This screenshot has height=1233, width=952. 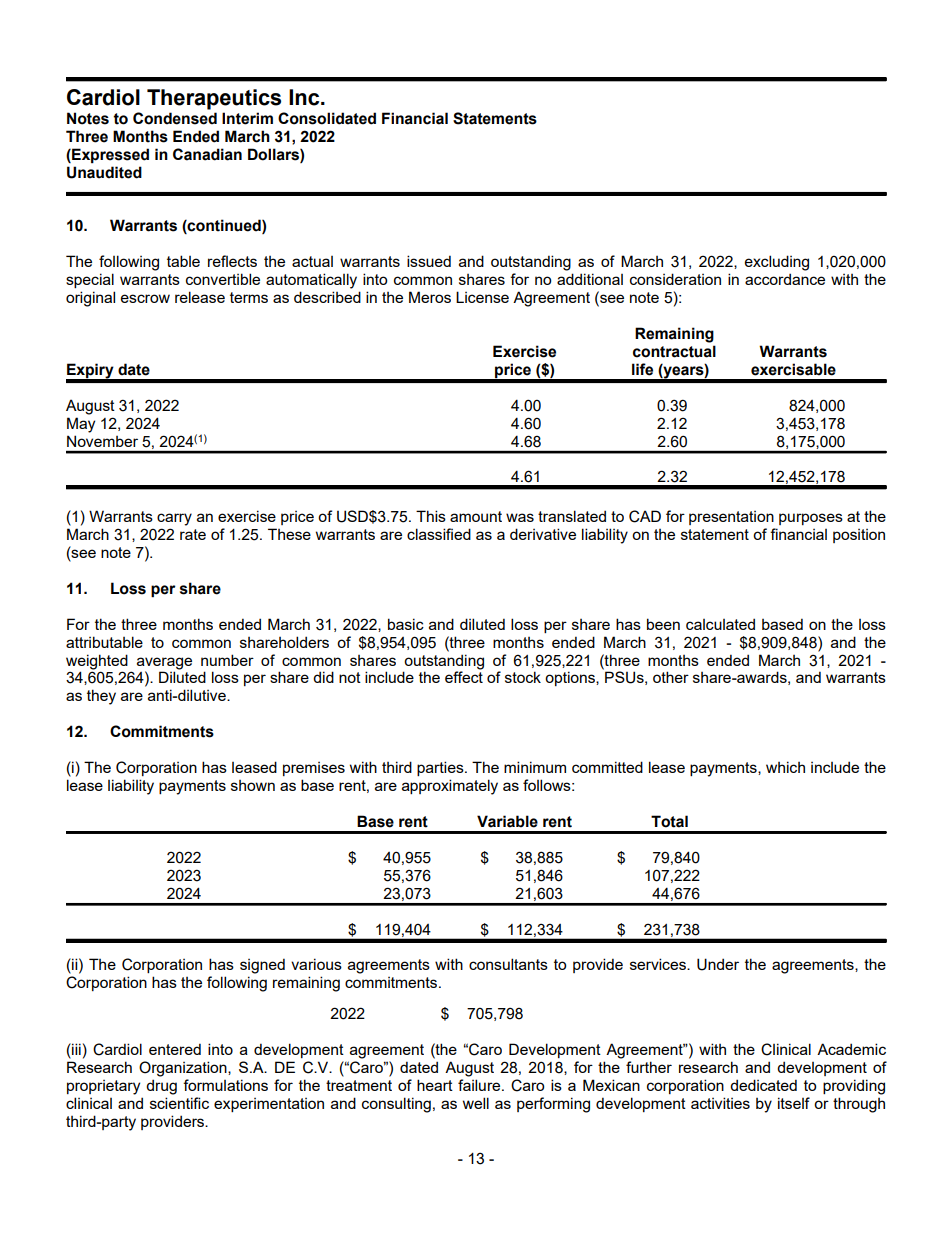 What do you see at coordinates (164, 663) in the screenshot?
I see `average` at bounding box center [164, 663].
